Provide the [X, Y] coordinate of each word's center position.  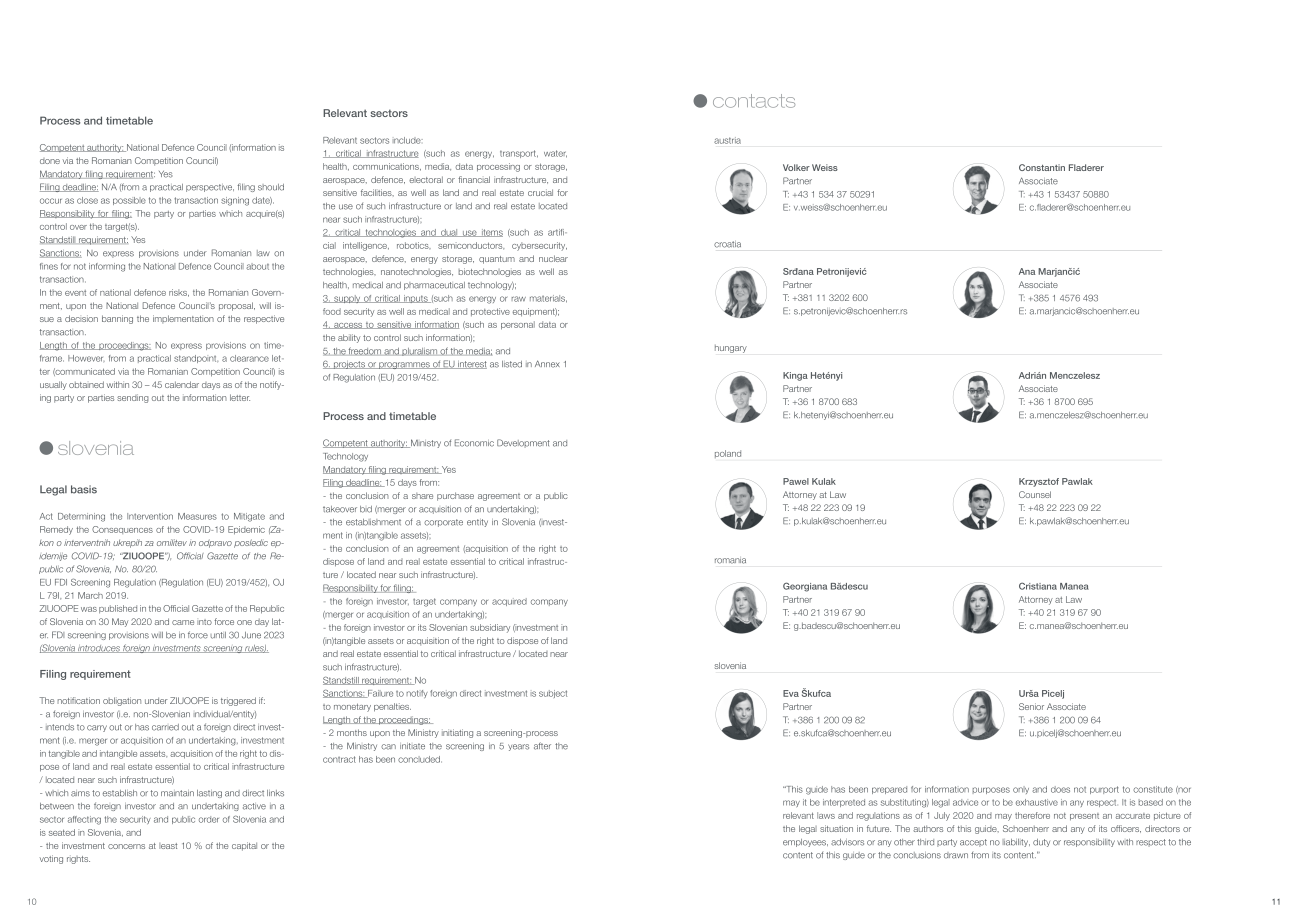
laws [826, 815]
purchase [455, 496]
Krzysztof [1039, 482]
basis [84, 489]
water [555, 154]
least [168, 846]
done [50, 161]
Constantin [1042, 167]
